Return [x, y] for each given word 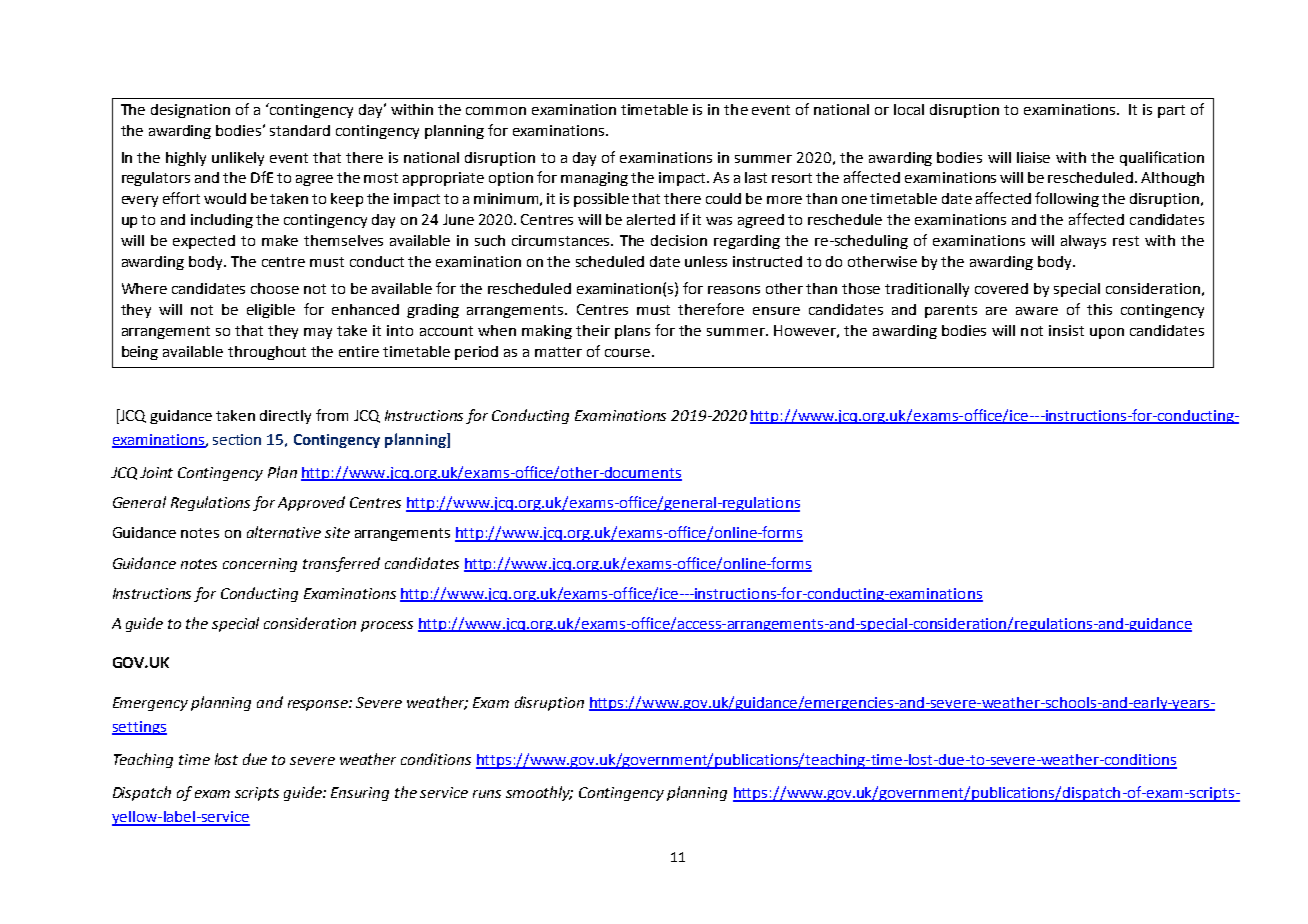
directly [285, 417]
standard [300, 130]
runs [487, 794]
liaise [1033, 157]
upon [1107, 333]
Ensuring [360, 794]
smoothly [539, 793]
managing [594, 179]
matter [558, 352]
